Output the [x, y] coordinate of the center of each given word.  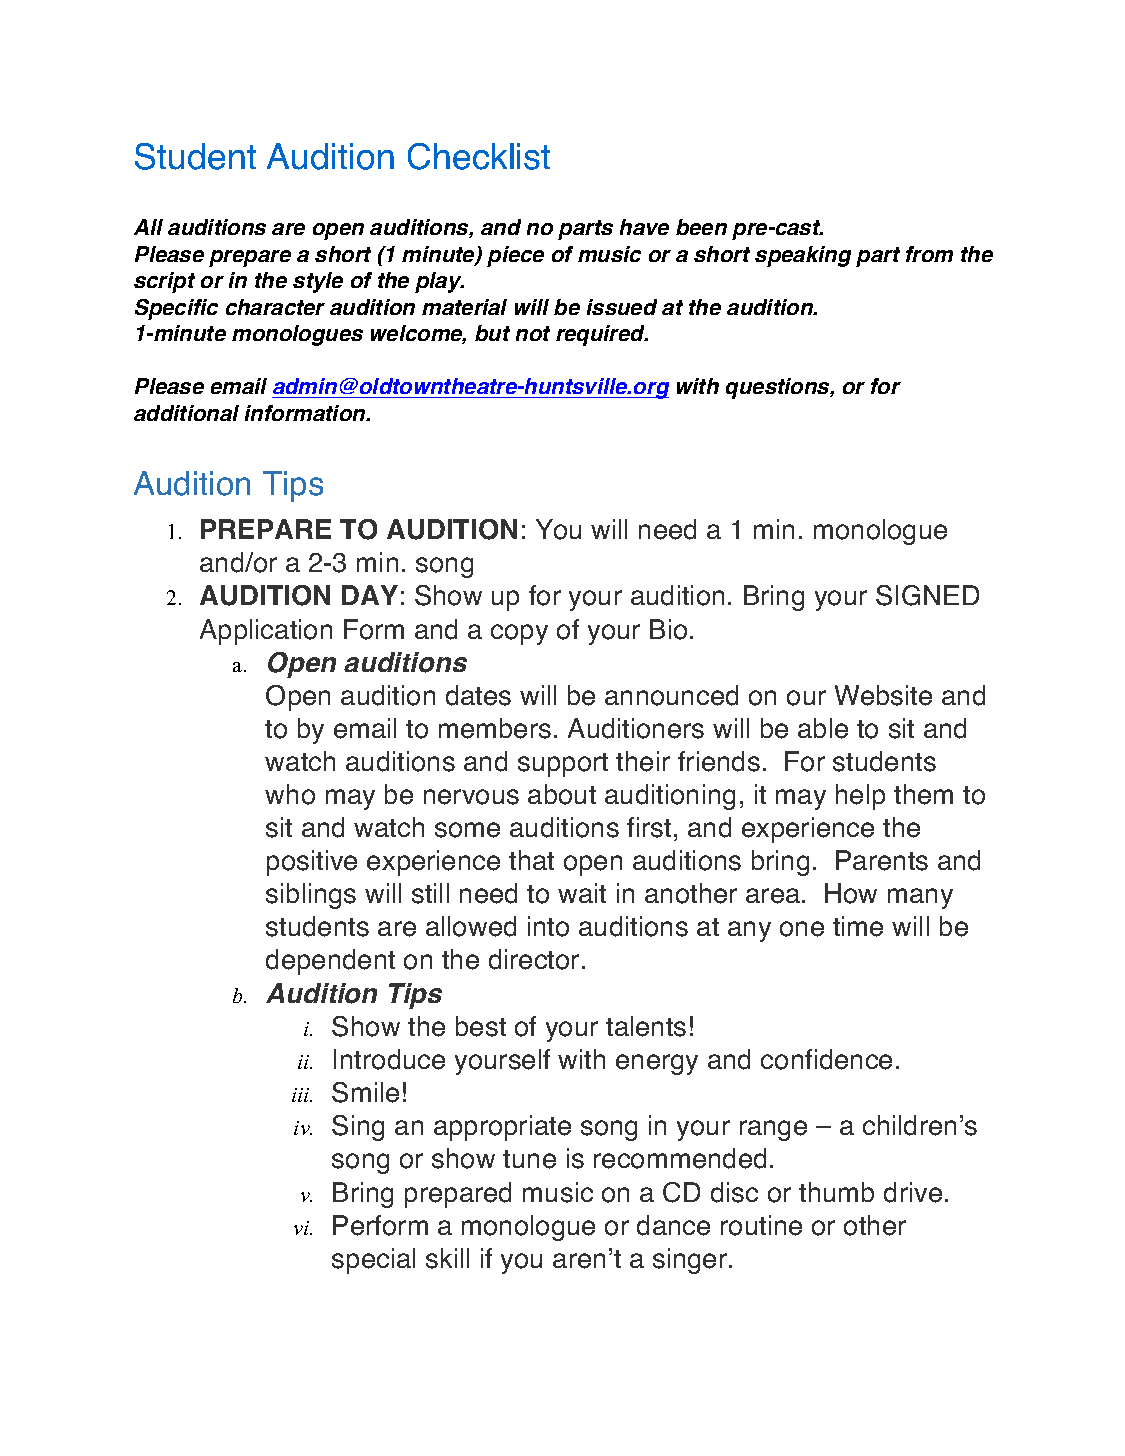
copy [519, 634]
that [531, 860]
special [373, 1261]
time [858, 926]
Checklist [479, 156]
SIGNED [927, 595]
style [318, 282]
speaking [803, 256]
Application [266, 632]
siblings [311, 896]
